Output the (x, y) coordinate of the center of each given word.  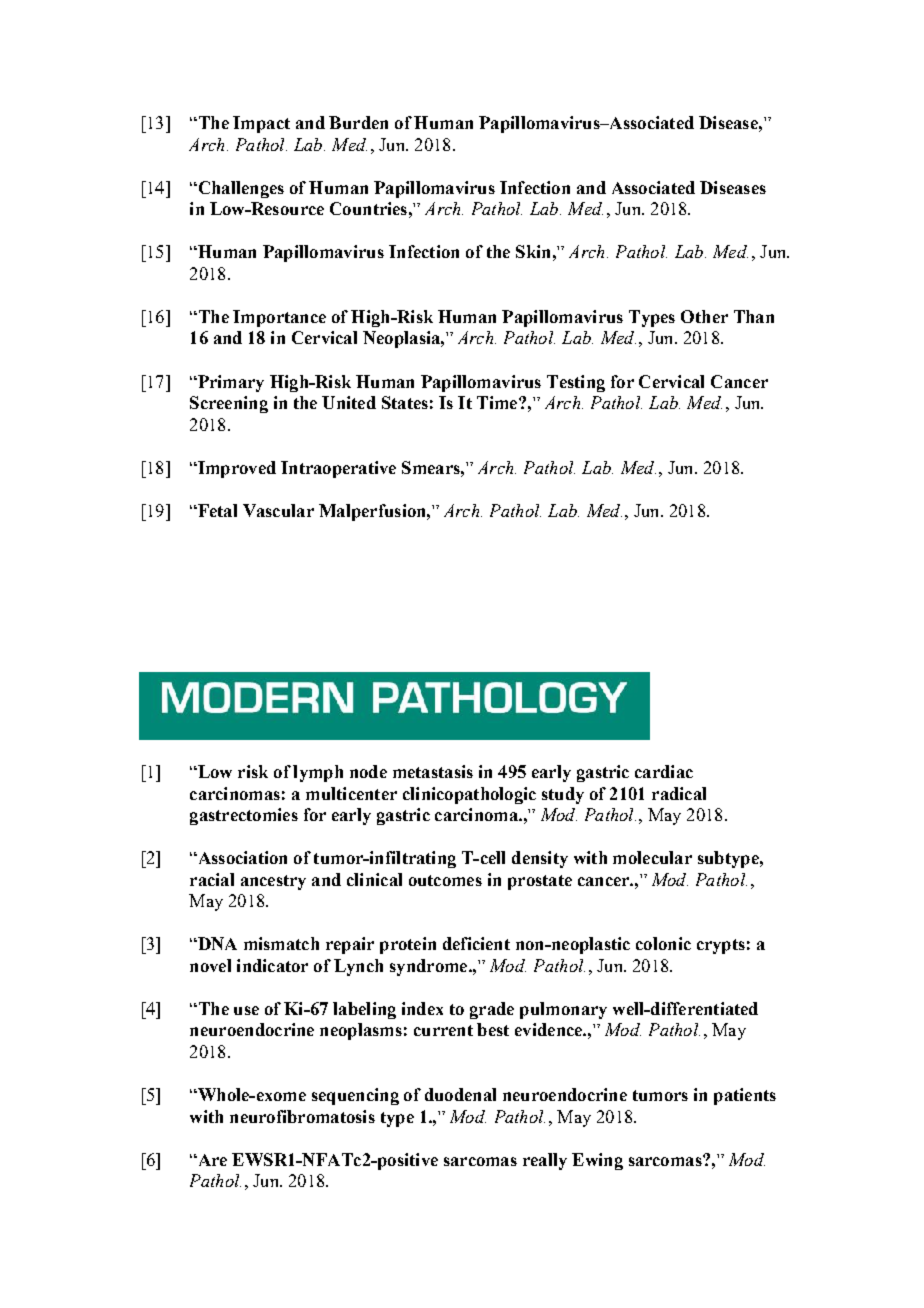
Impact (261, 124)
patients (745, 1096)
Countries (368, 208)
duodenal (460, 1094)
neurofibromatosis (302, 1116)
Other (704, 316)
